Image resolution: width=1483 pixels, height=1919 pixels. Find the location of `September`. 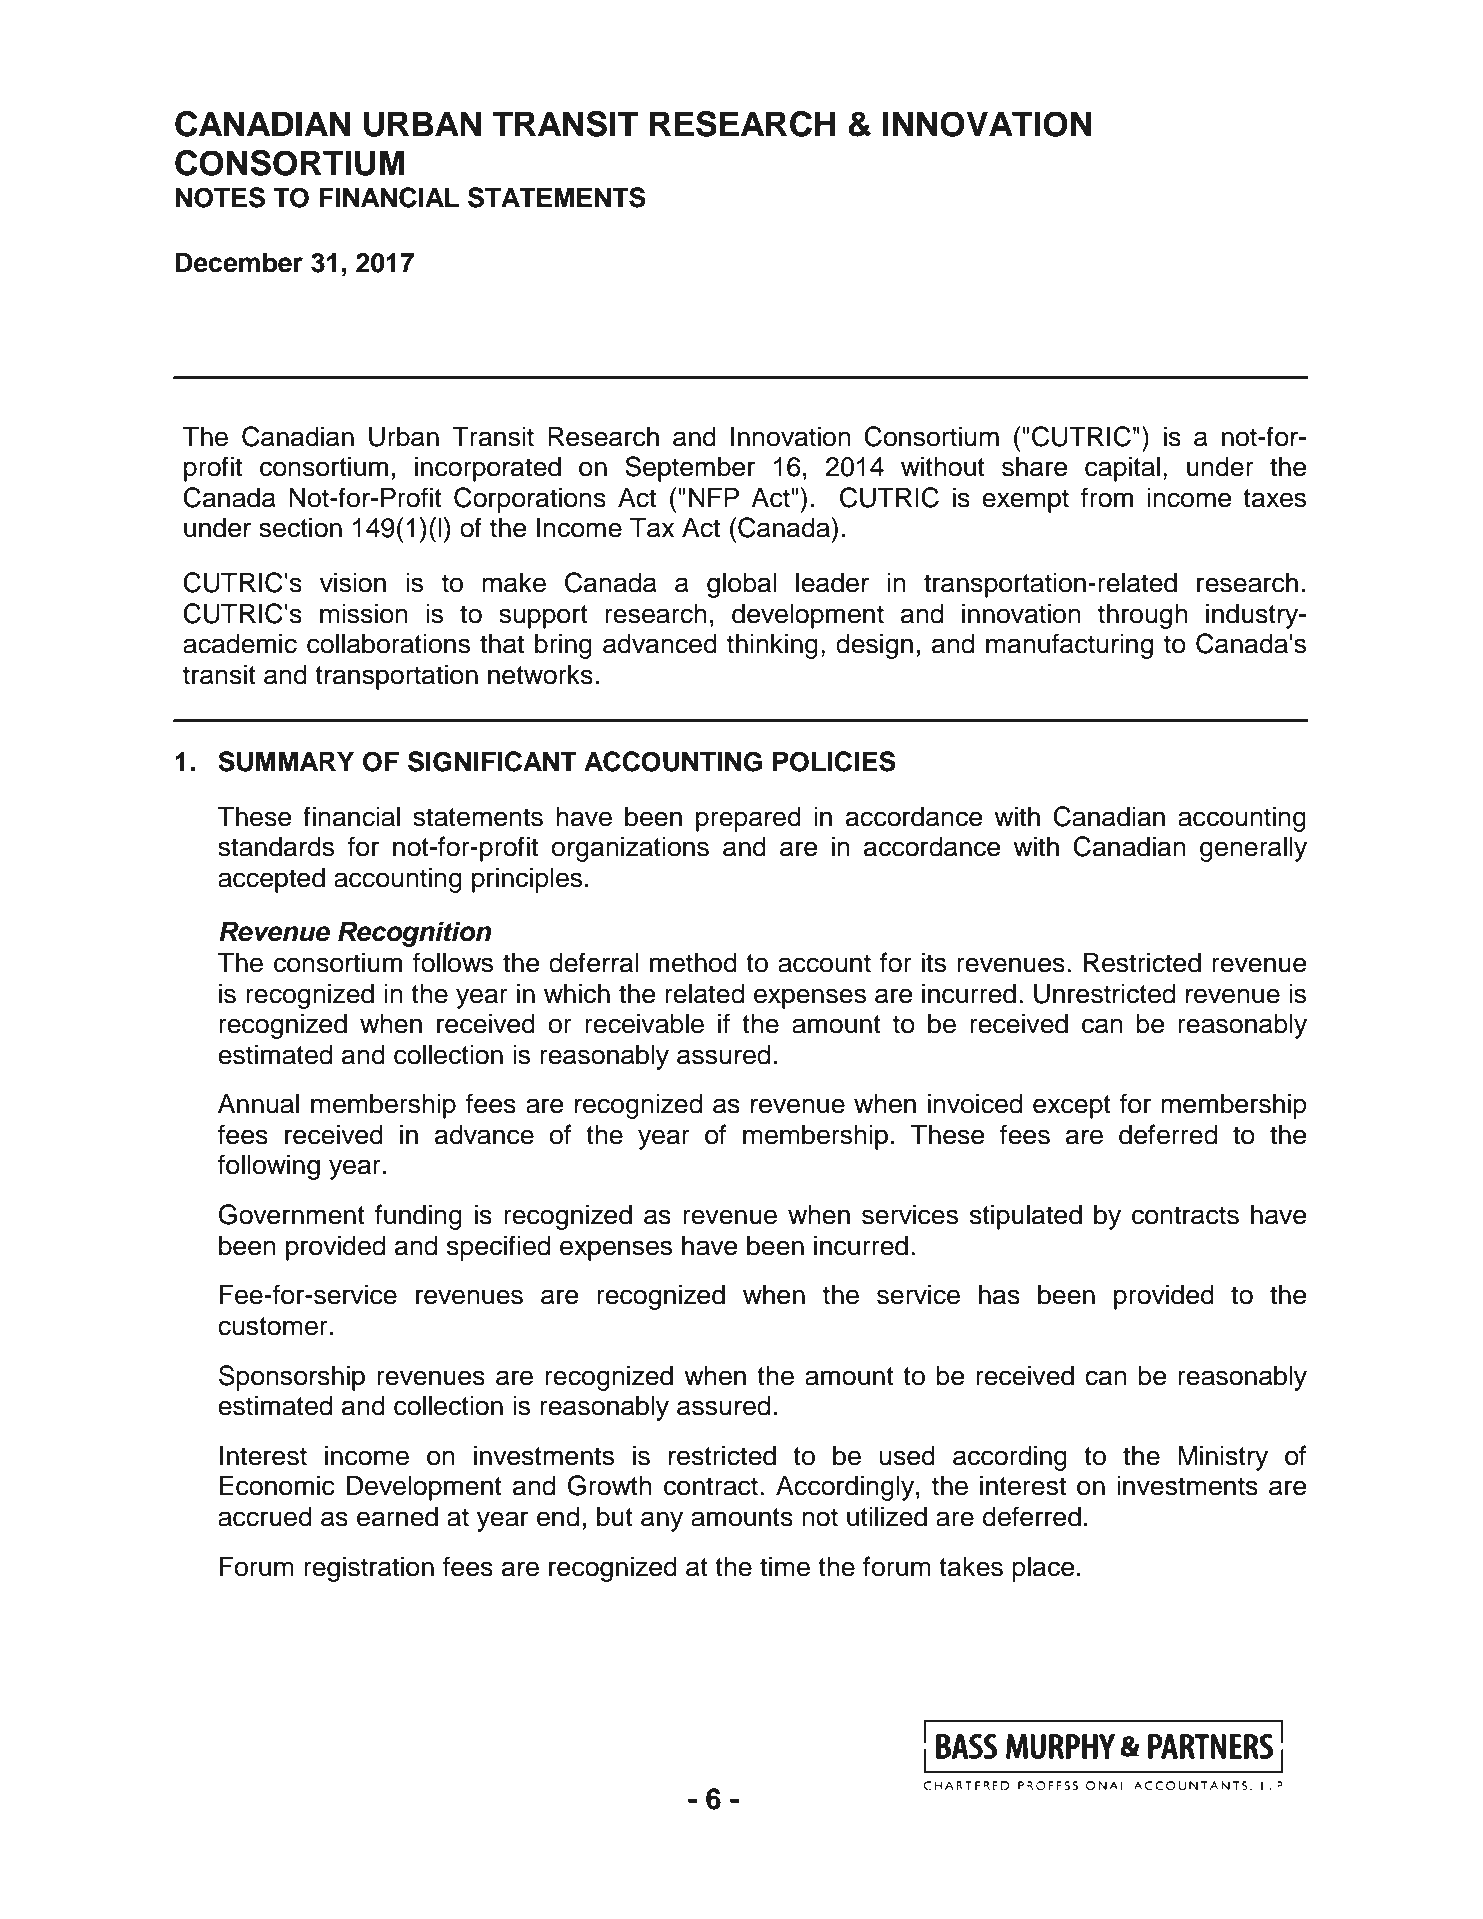

September is located at coordinates (690, 469).
